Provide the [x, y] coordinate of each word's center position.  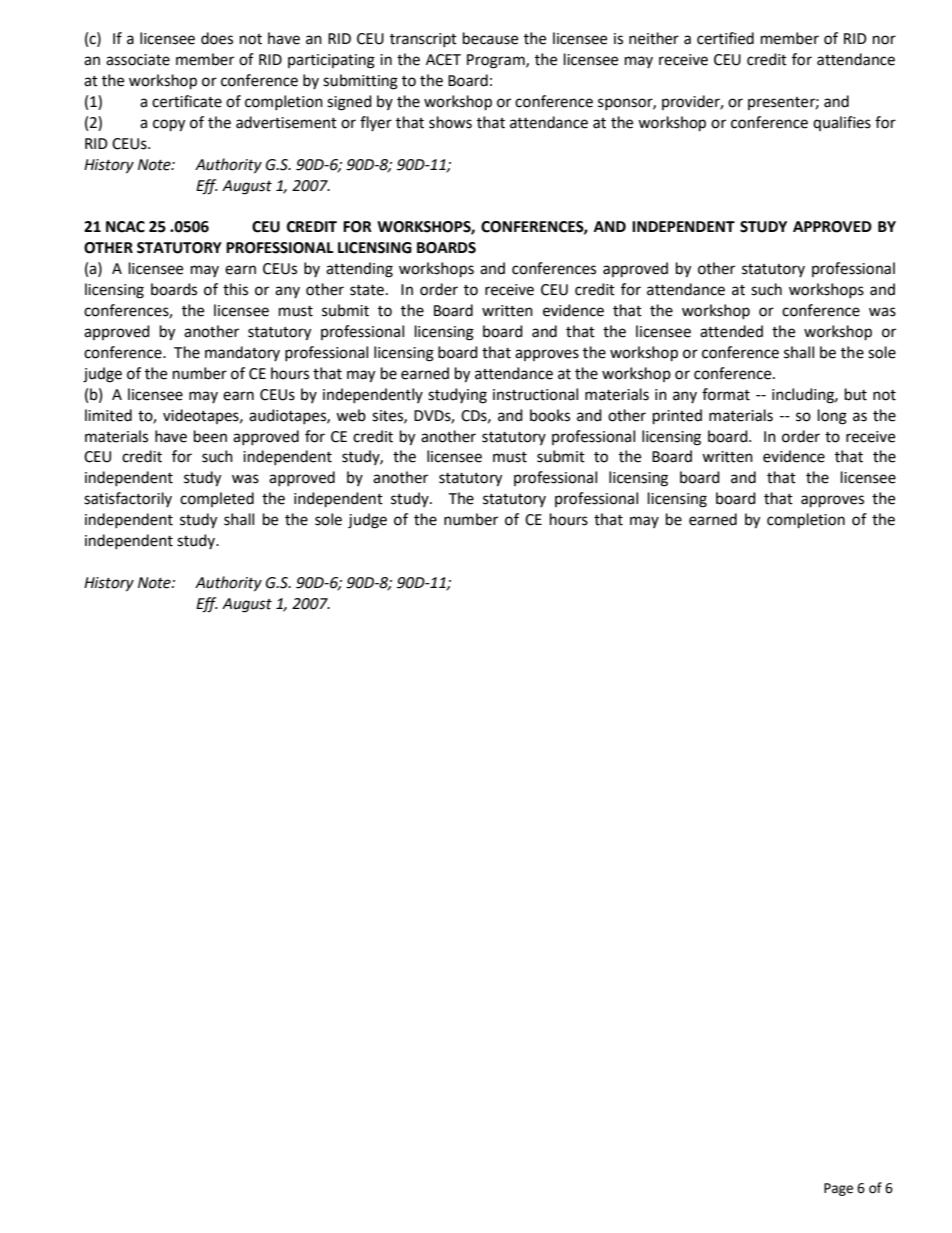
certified [725, 38]
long [832, 417]
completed [217, 499]
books [550, 415]
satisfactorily [128, 499]
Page [838, 1189]
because [490, 38]
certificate [187, 101]
